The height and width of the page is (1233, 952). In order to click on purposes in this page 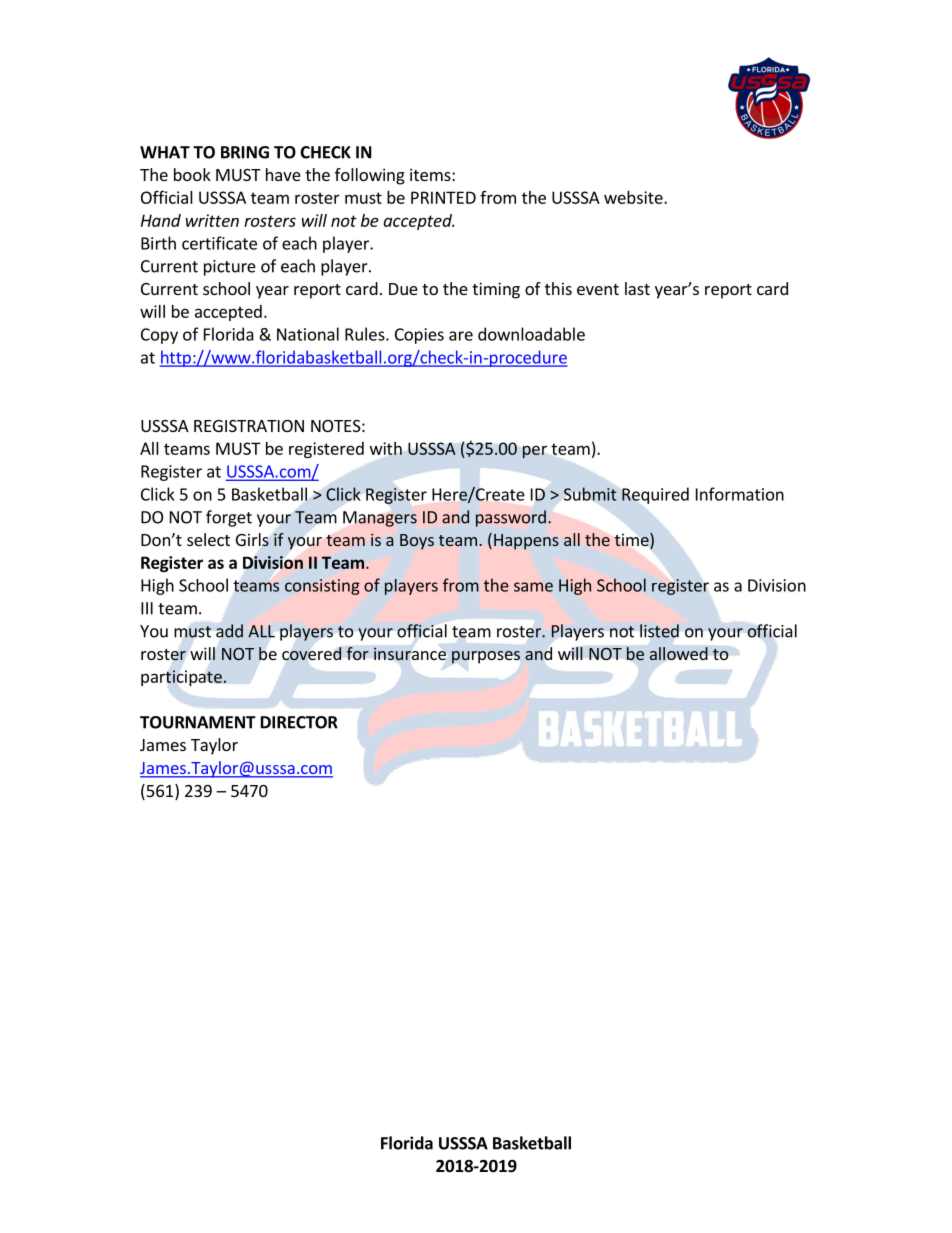, I will do `click(486, 657)`.
